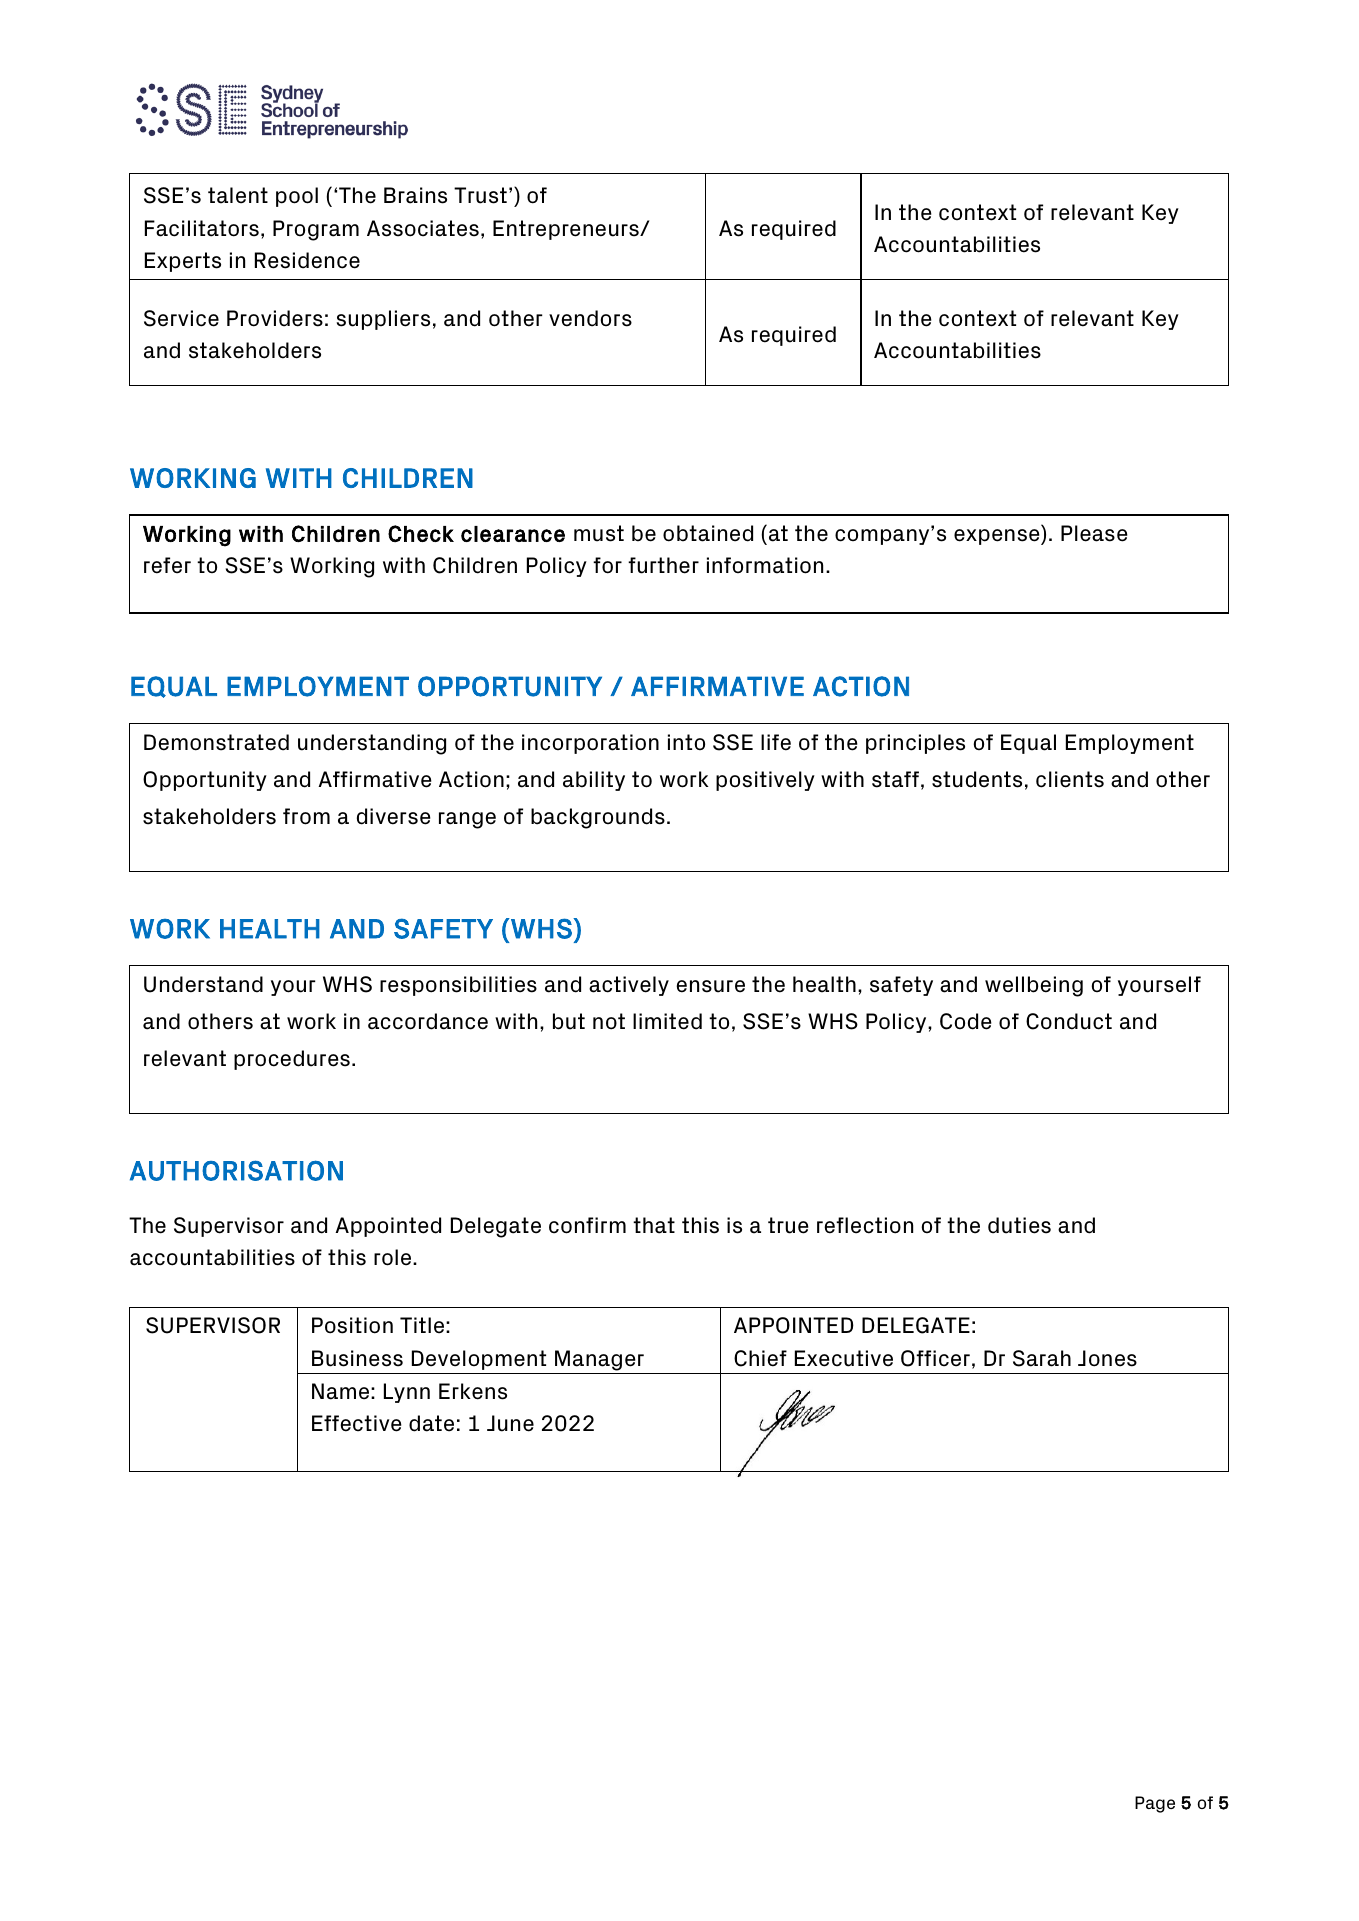 The width and height of the screenshot is (1359, 1921). Describe the element at coordinates (394, 1257) in the screenshot. I see `role` at that location.
